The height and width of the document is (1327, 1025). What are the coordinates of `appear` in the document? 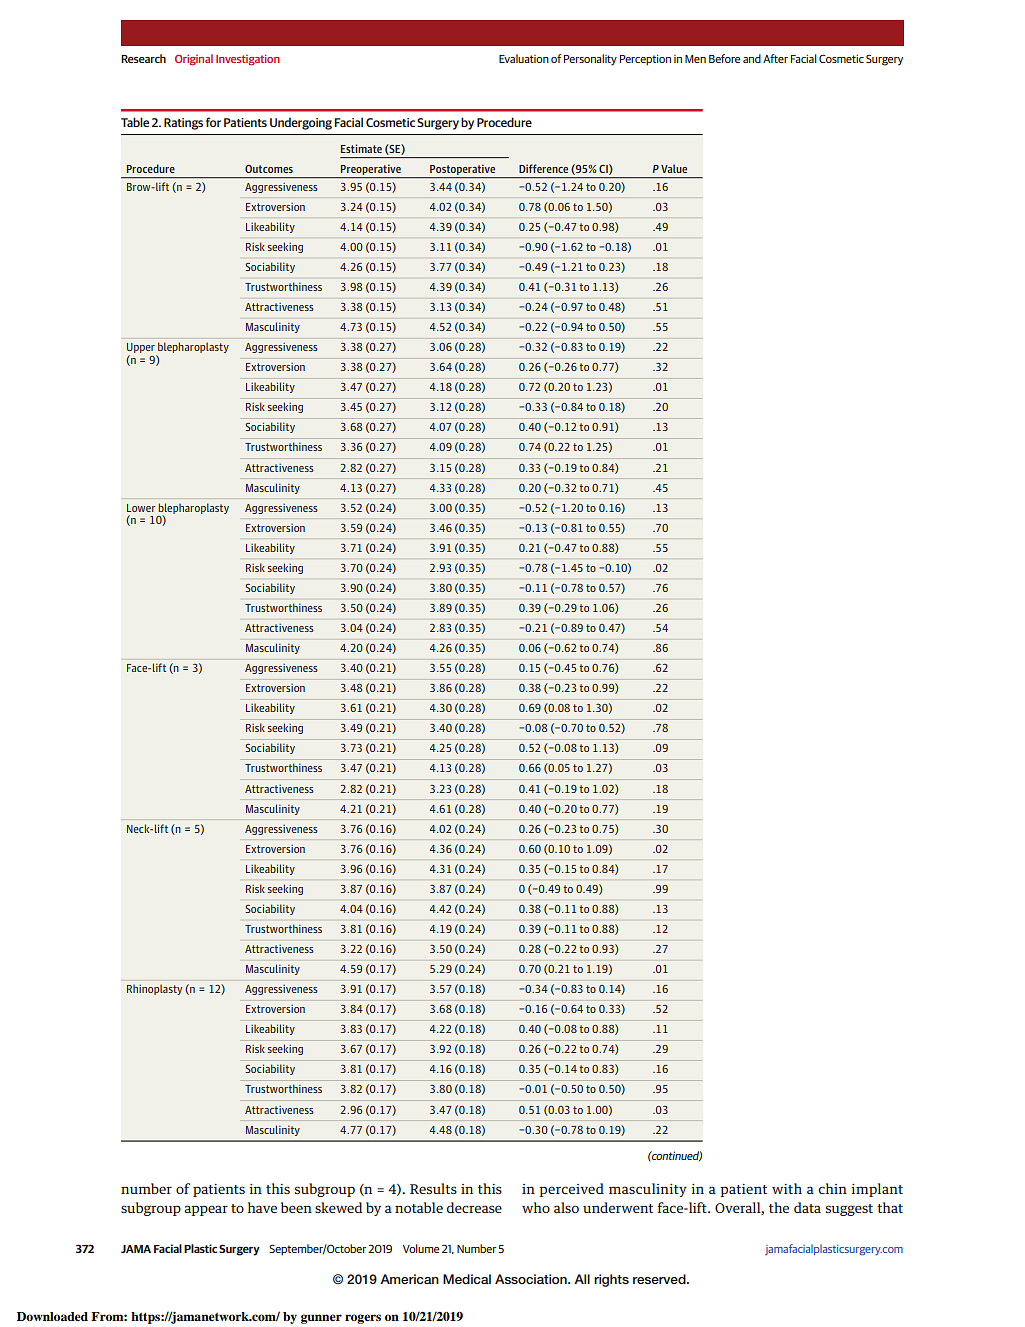 It's located at (206, 1210).
